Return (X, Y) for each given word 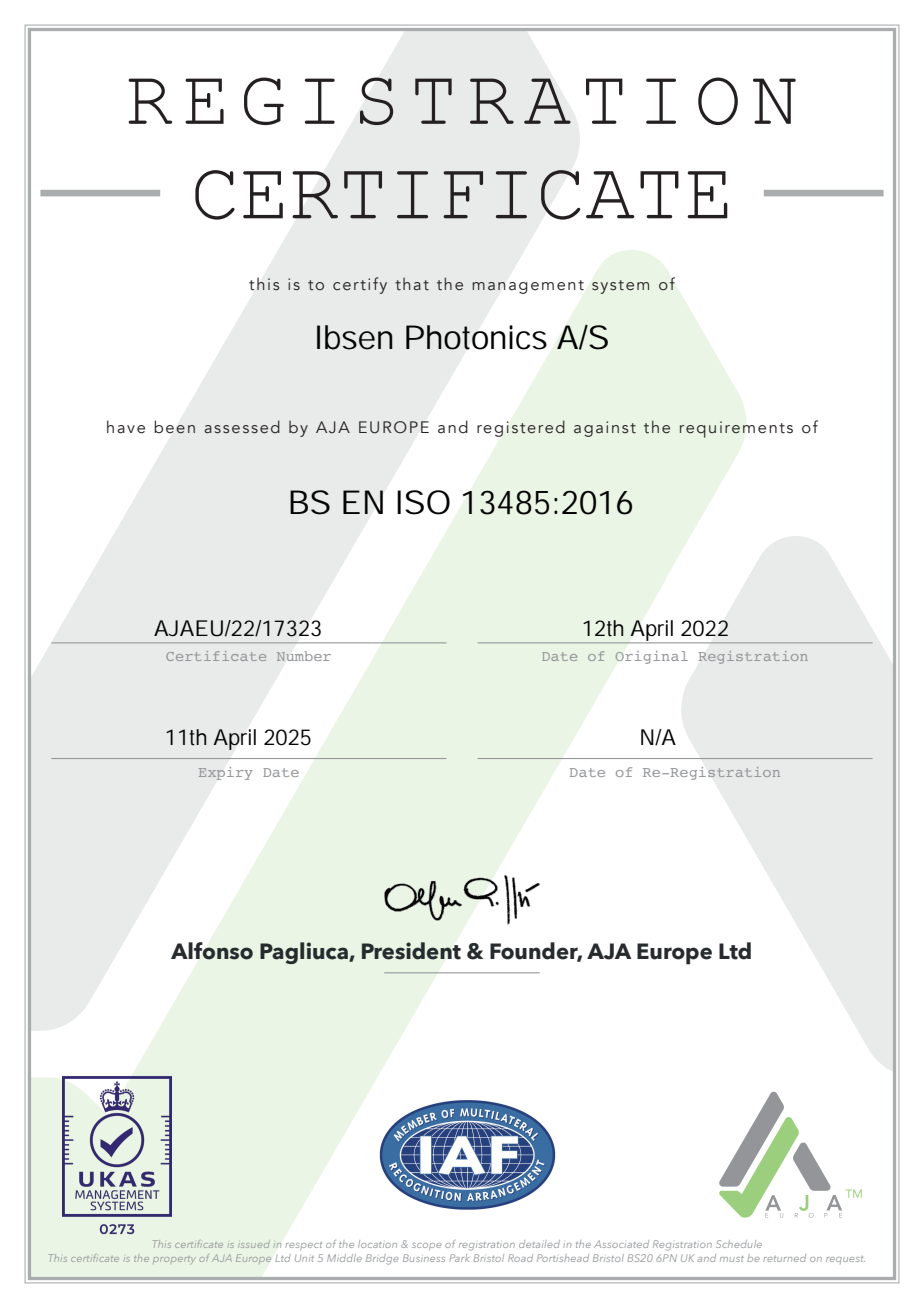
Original (651, 657)
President (411, 951)
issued (254, 1244)
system (620, 287)
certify (360, 285)
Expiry (225, 773)
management (528, 287)
